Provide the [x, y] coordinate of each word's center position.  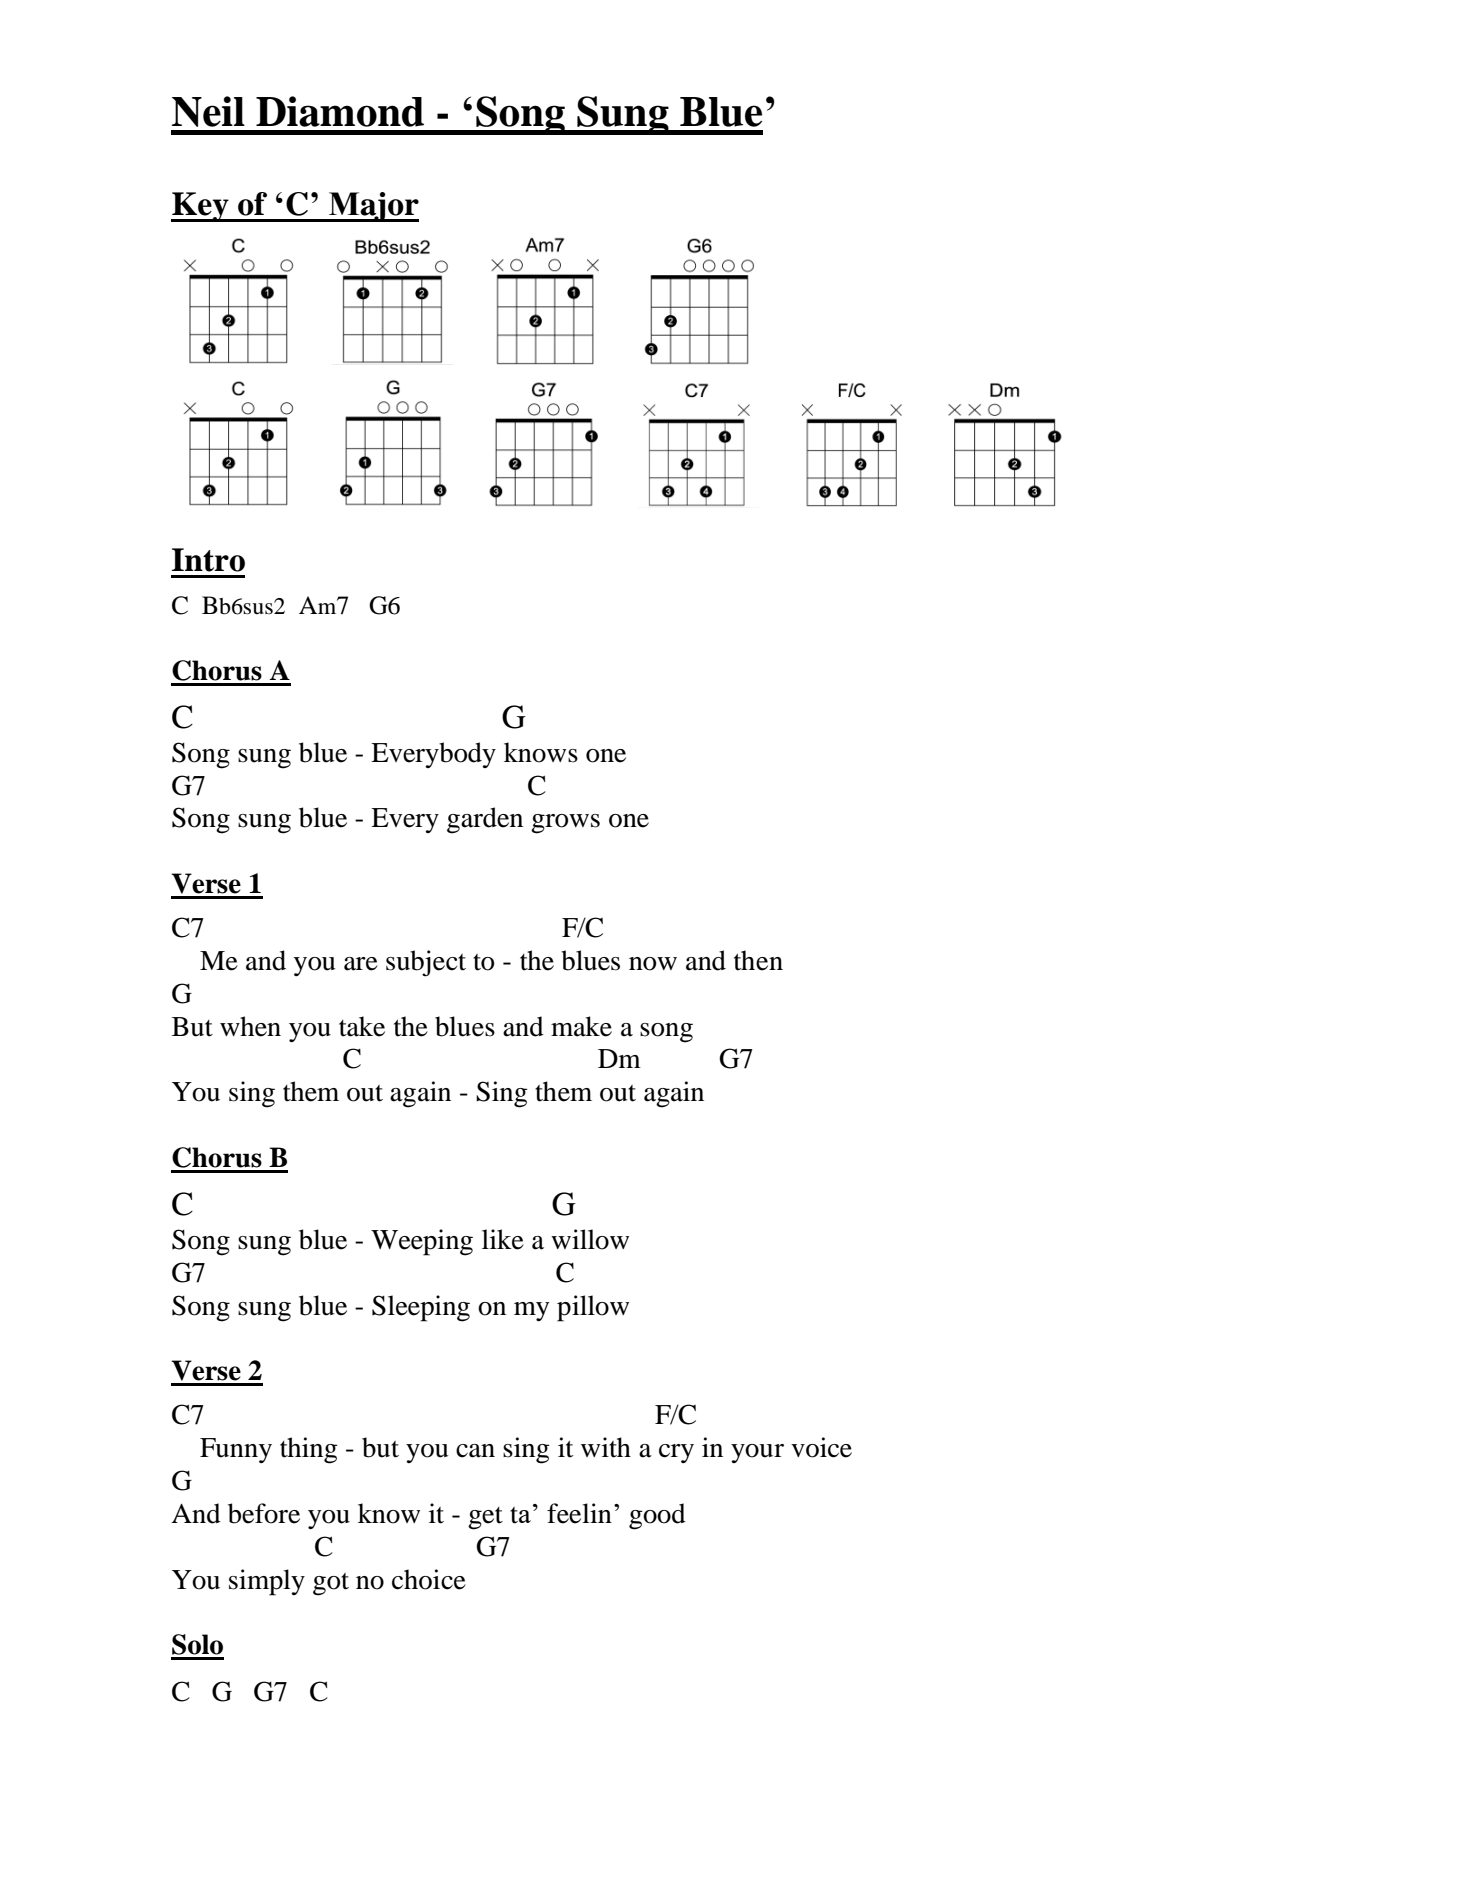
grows [565, 824]
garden [485, 820]
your [757, 1453]
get [485, 1518]
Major [373, 207]
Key [201, 207]
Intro [208, 560]
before [264, 1513]
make [581, 1026]
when [250, 1026]
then [758, 960]
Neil [208, 111]
